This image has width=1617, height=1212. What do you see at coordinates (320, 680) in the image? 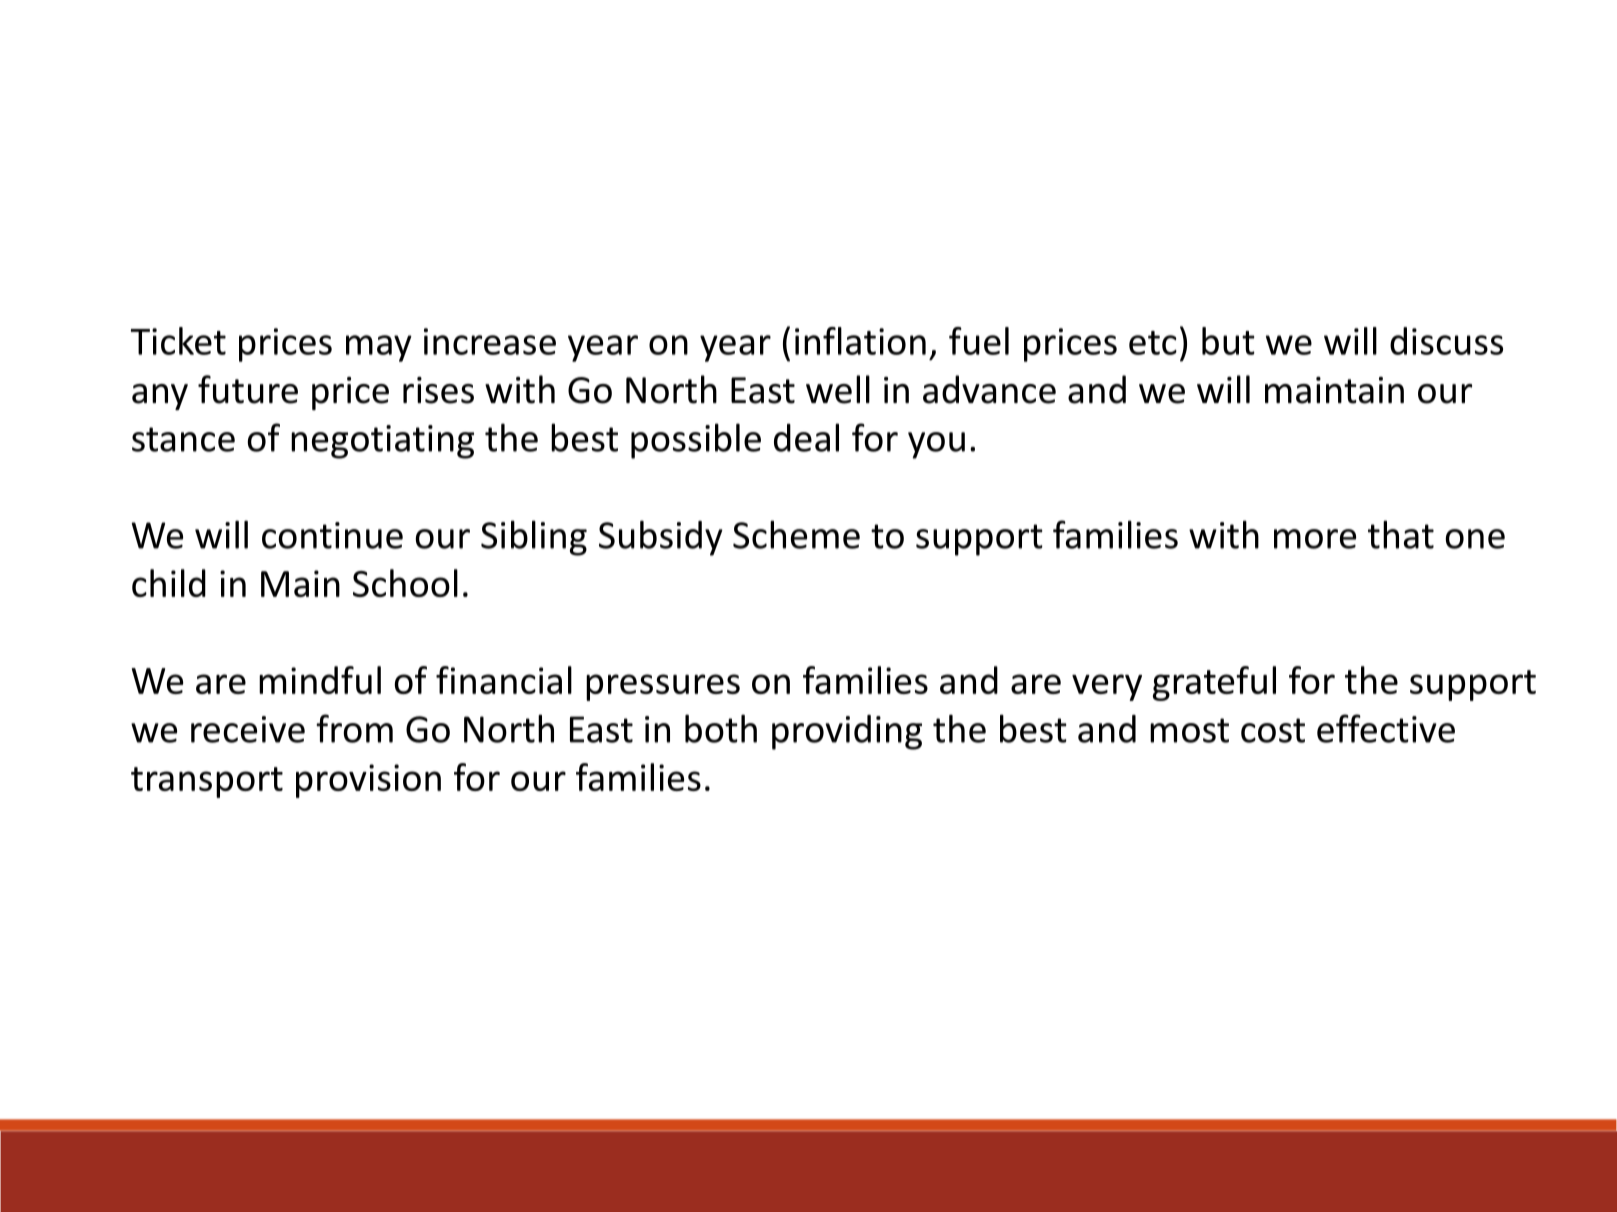
I see `mindful` at bounding box center [320, 680].
